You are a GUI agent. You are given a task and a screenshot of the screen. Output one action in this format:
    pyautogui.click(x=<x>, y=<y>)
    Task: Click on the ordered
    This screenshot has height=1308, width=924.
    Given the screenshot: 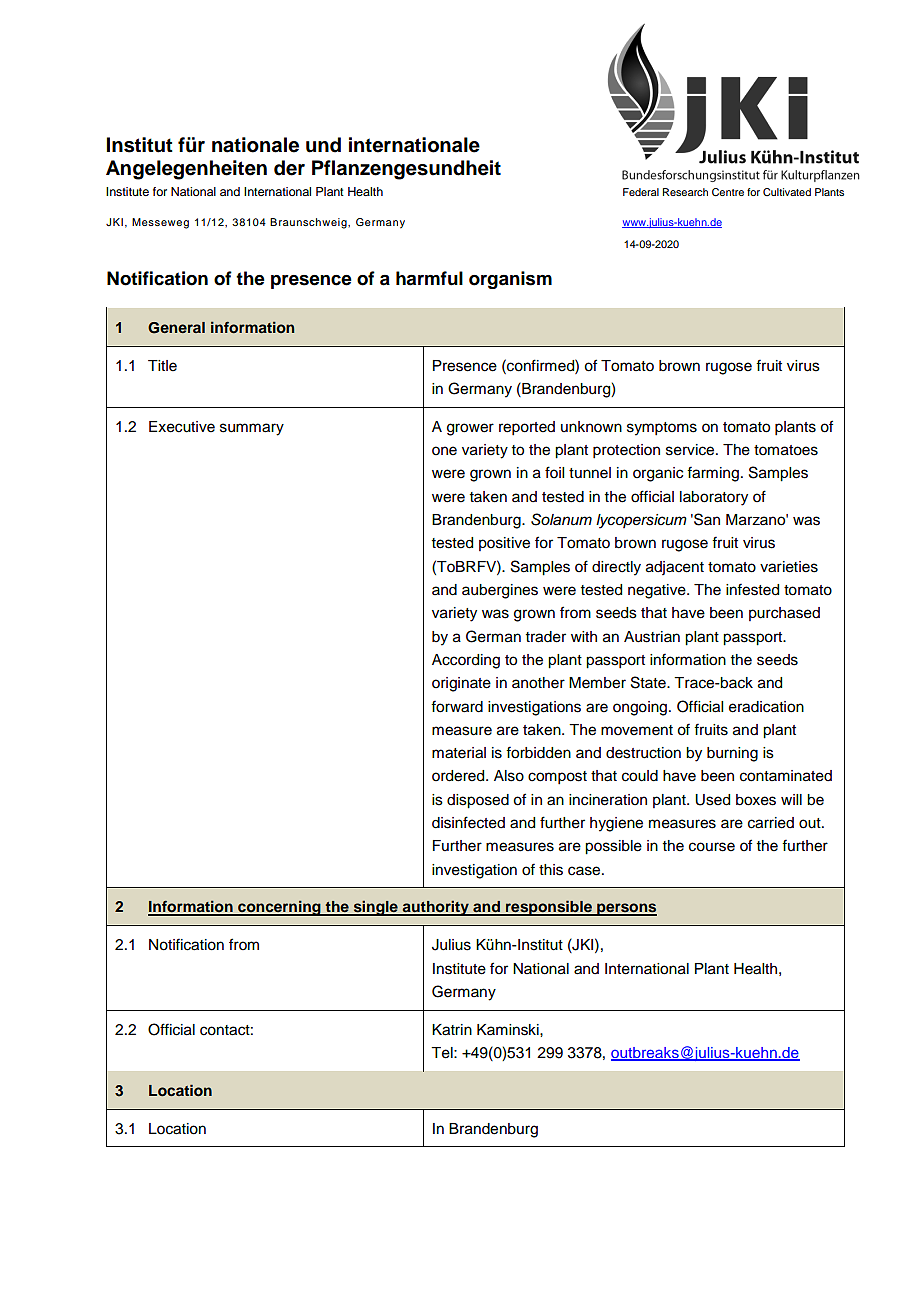 What is the action you would take?
    pyautogui.click(x=459, y=776)
